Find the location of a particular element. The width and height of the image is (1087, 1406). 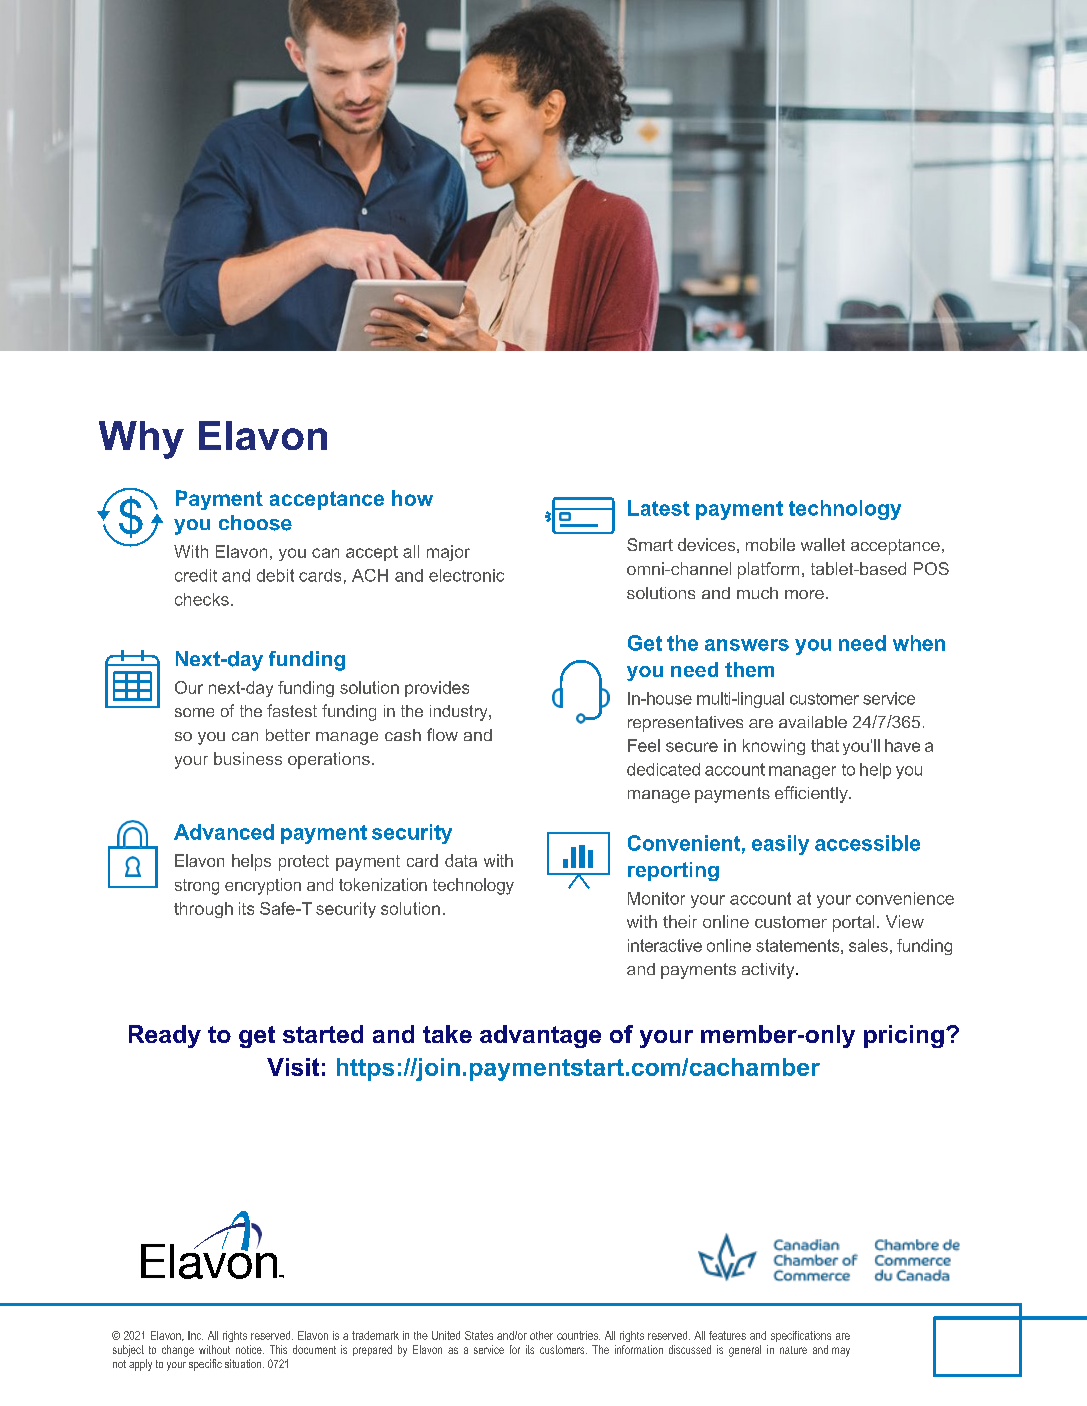

business is located at coordinates (248, 758).
